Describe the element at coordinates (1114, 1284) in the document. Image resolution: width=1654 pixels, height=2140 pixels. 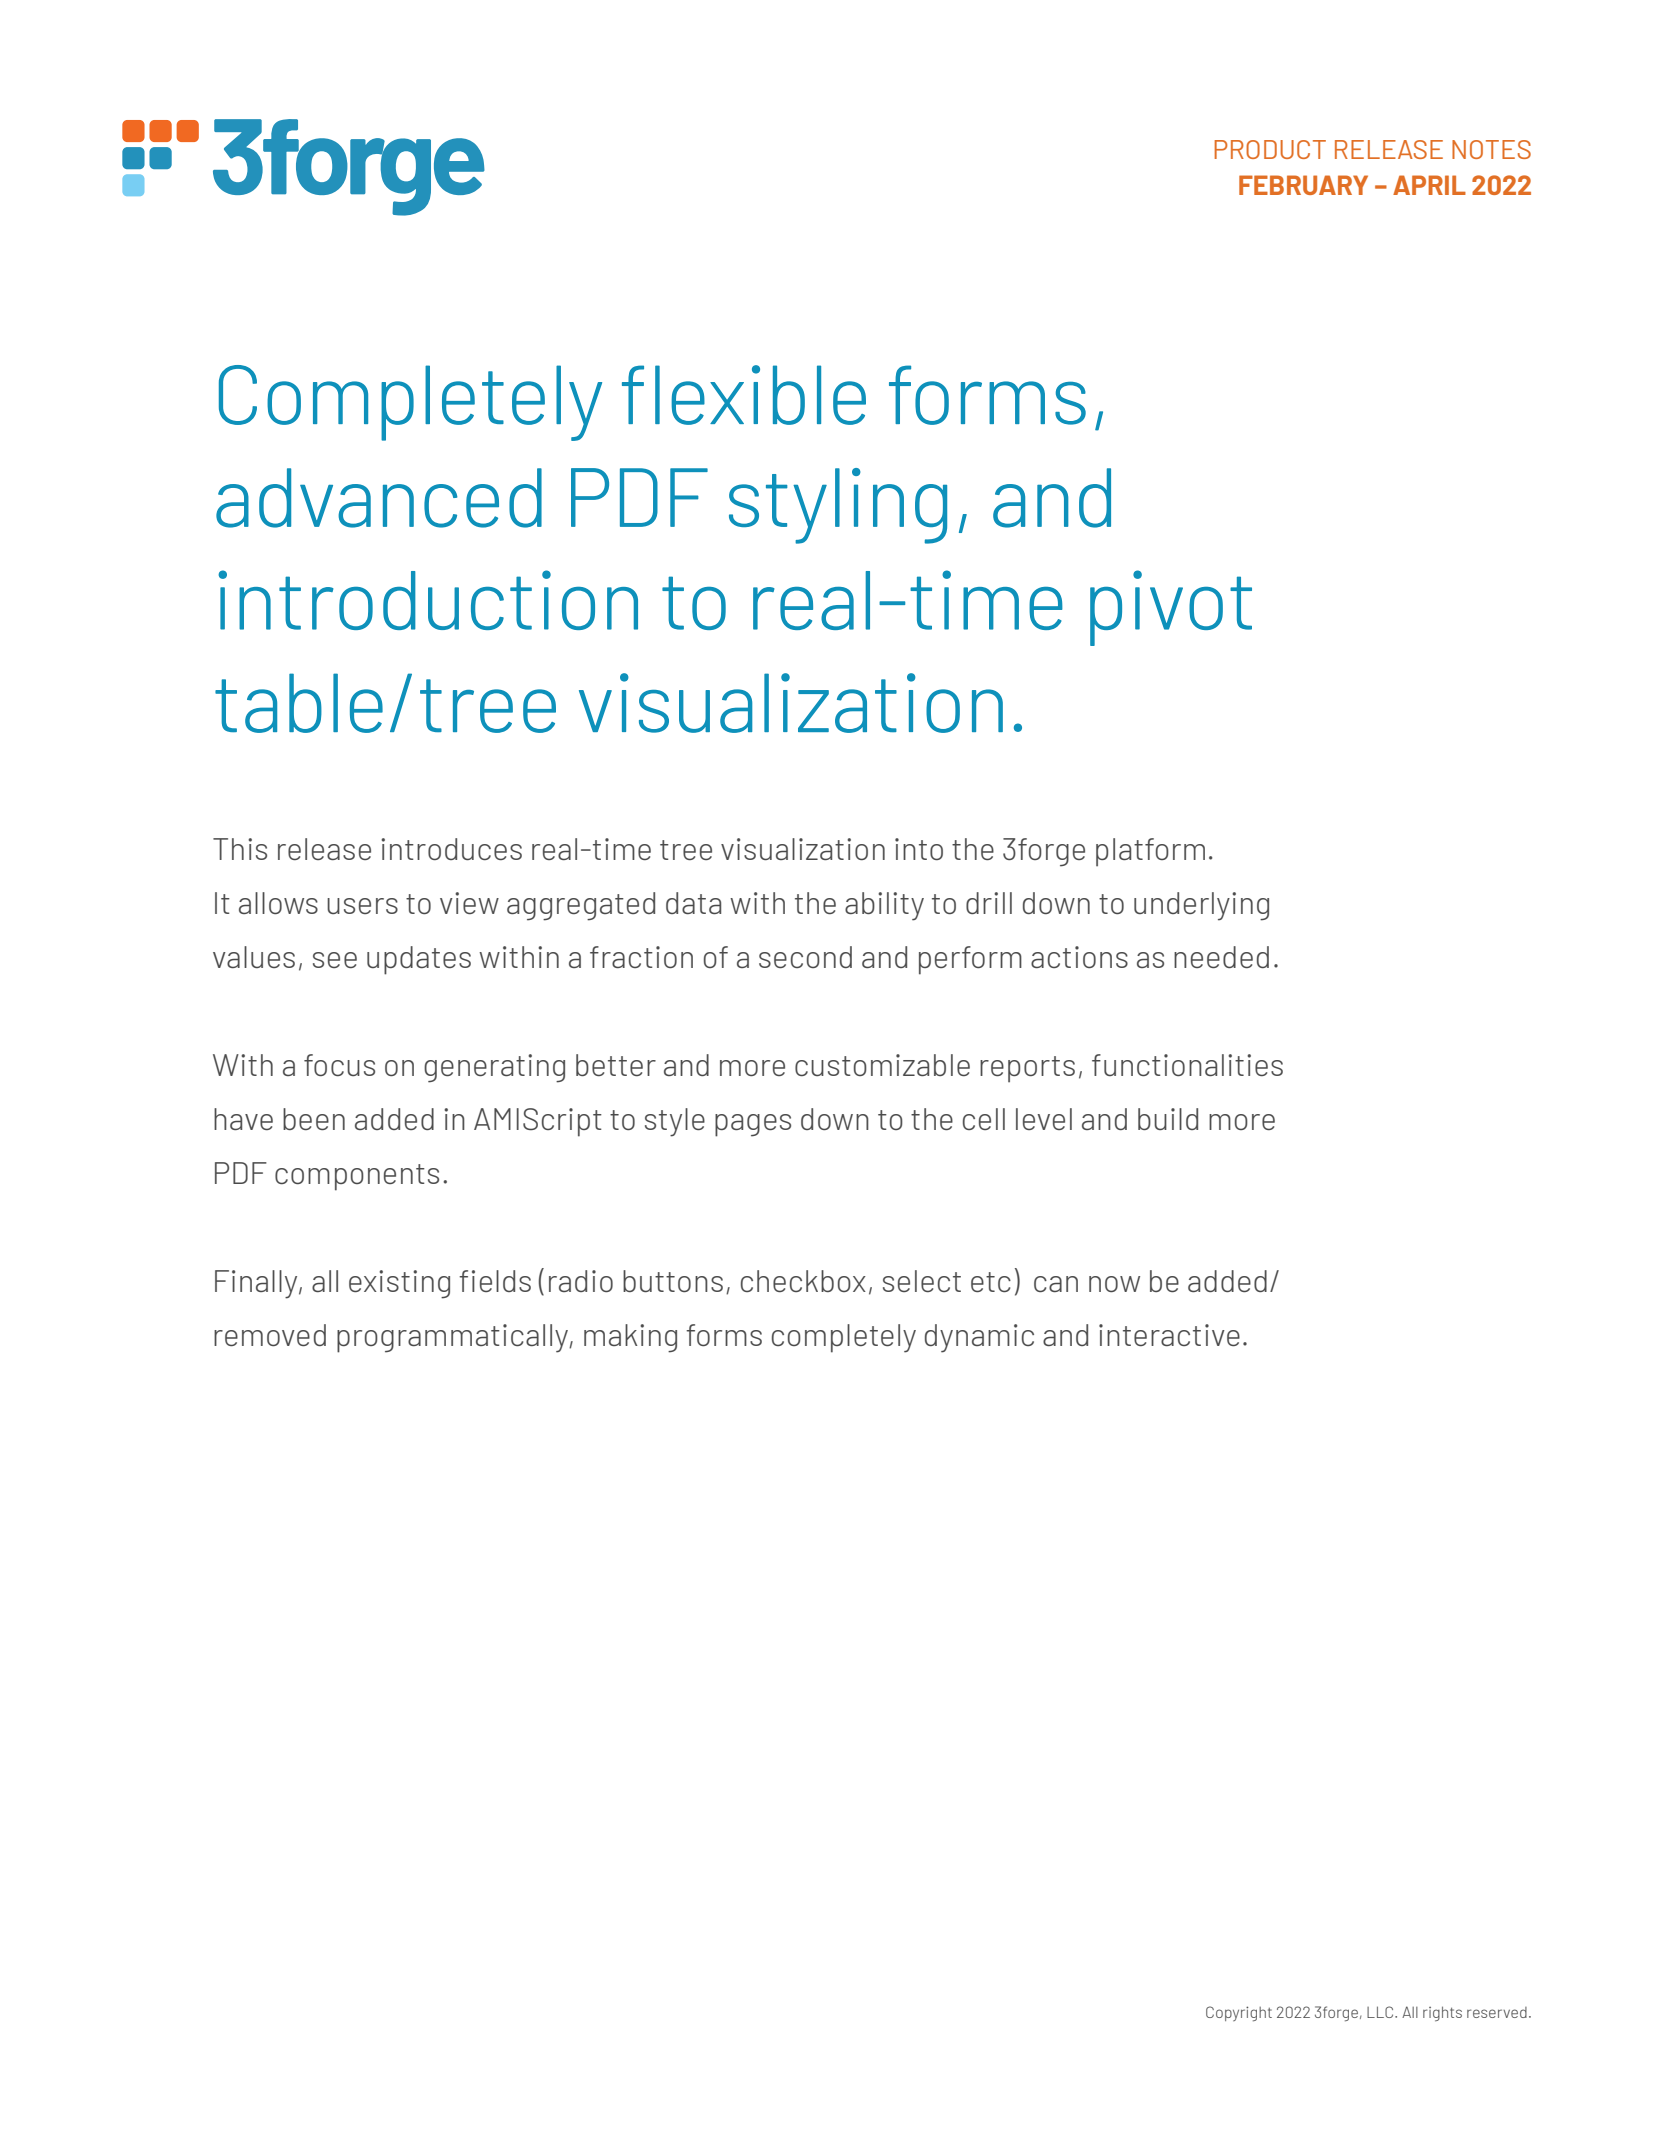
I see `now` at that location.
